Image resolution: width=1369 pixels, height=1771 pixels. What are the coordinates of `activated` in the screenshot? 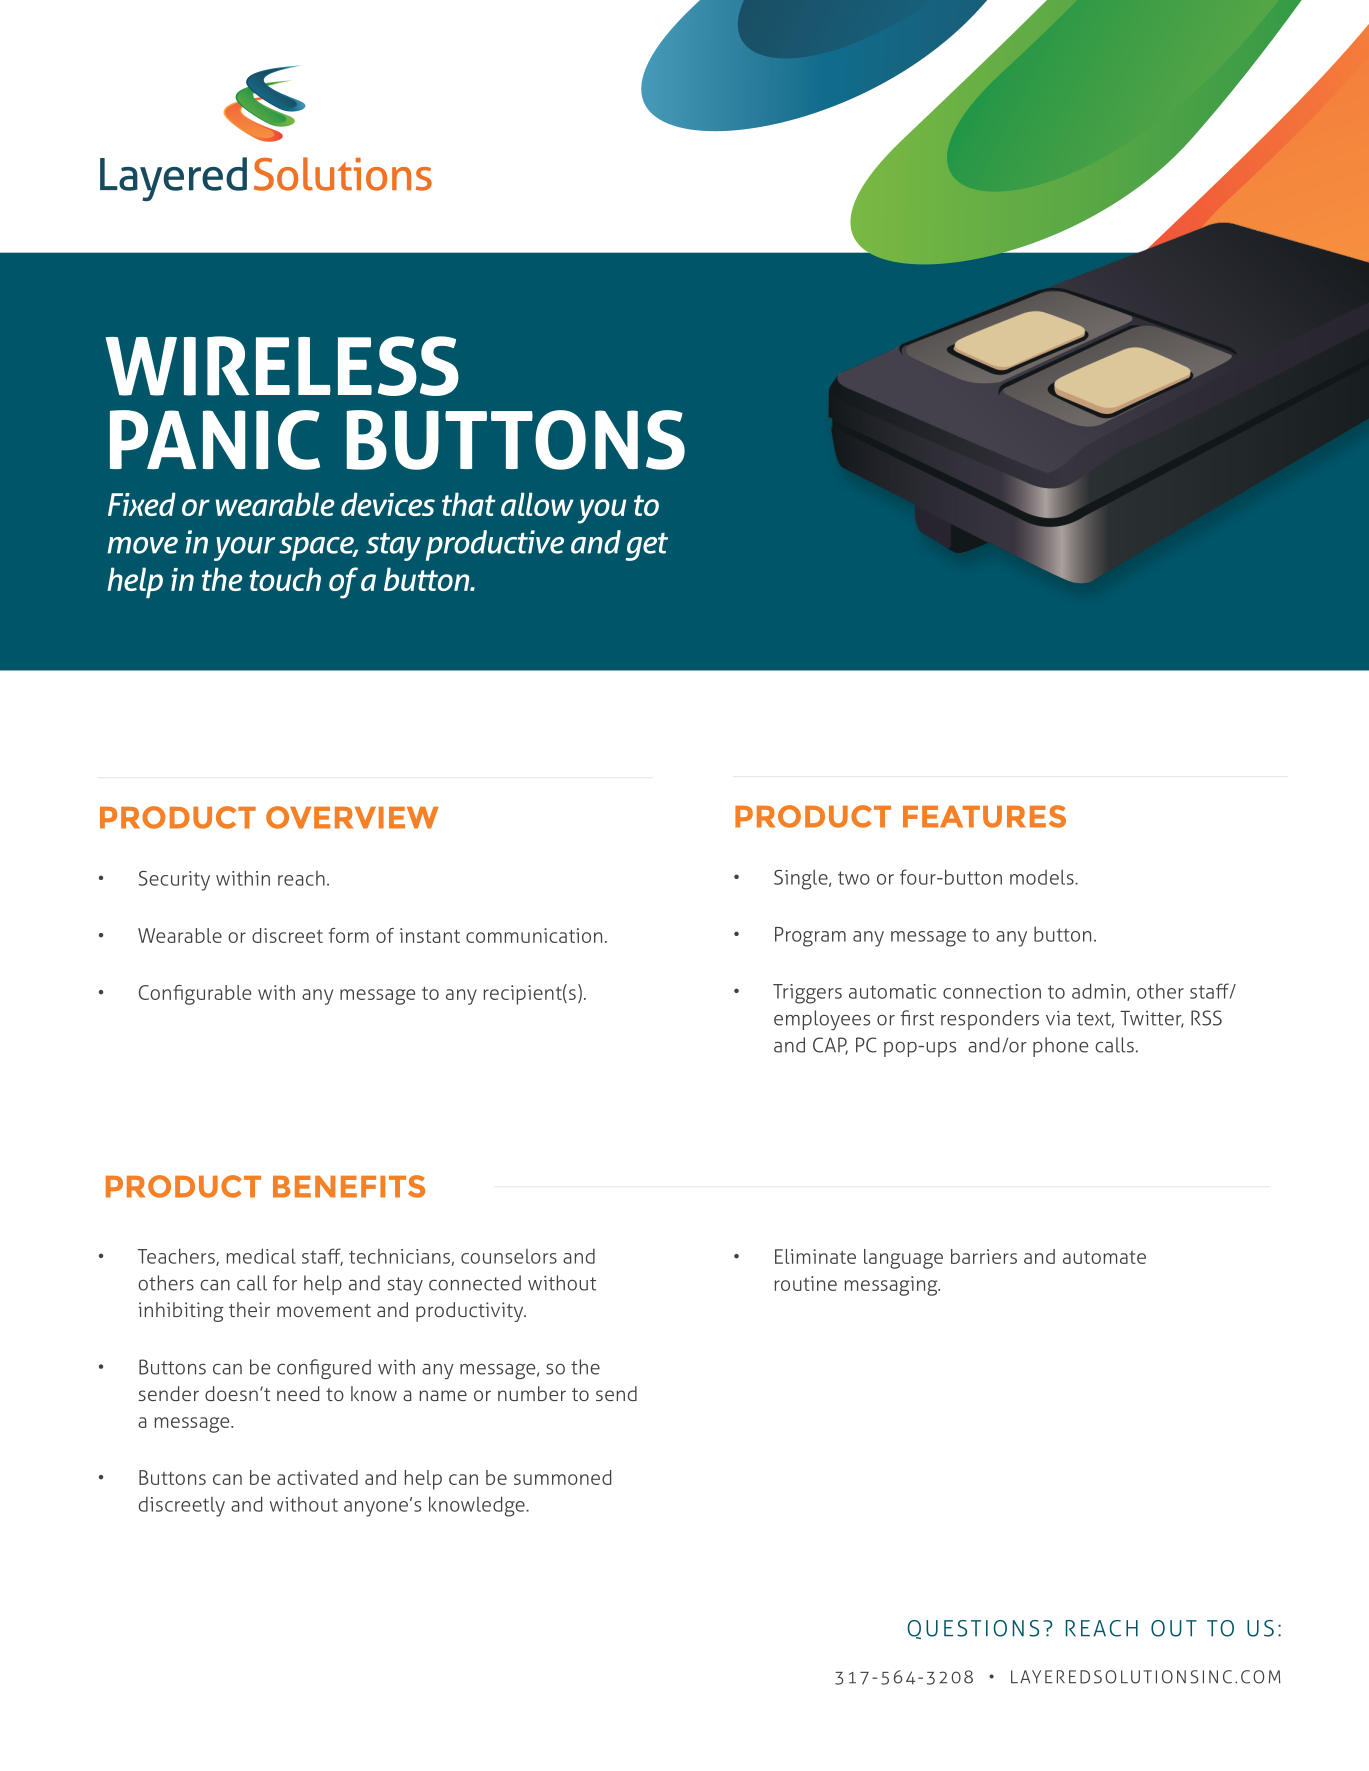 It's located at (317, 1477).
